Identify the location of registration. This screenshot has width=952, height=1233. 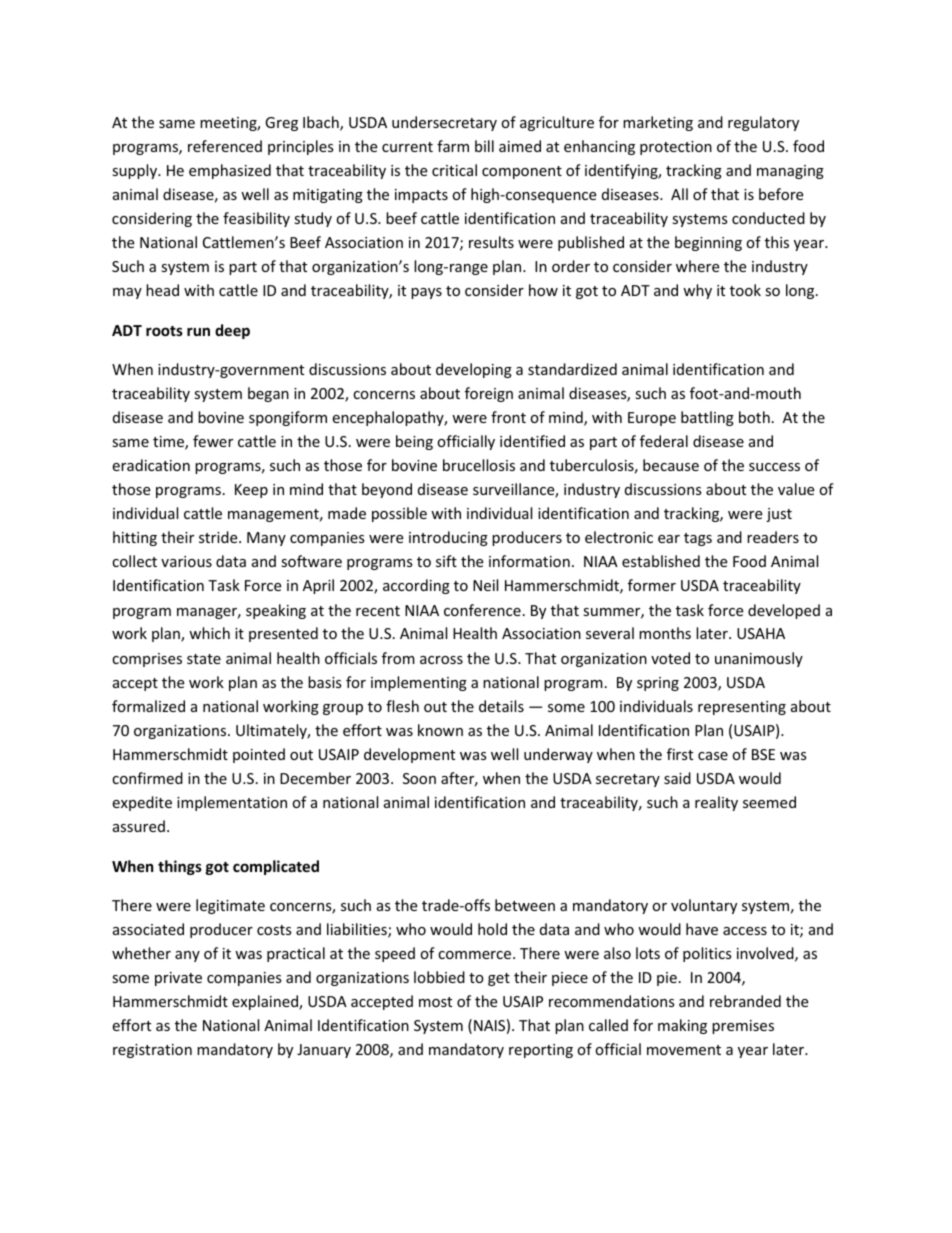
(152, 1051).
